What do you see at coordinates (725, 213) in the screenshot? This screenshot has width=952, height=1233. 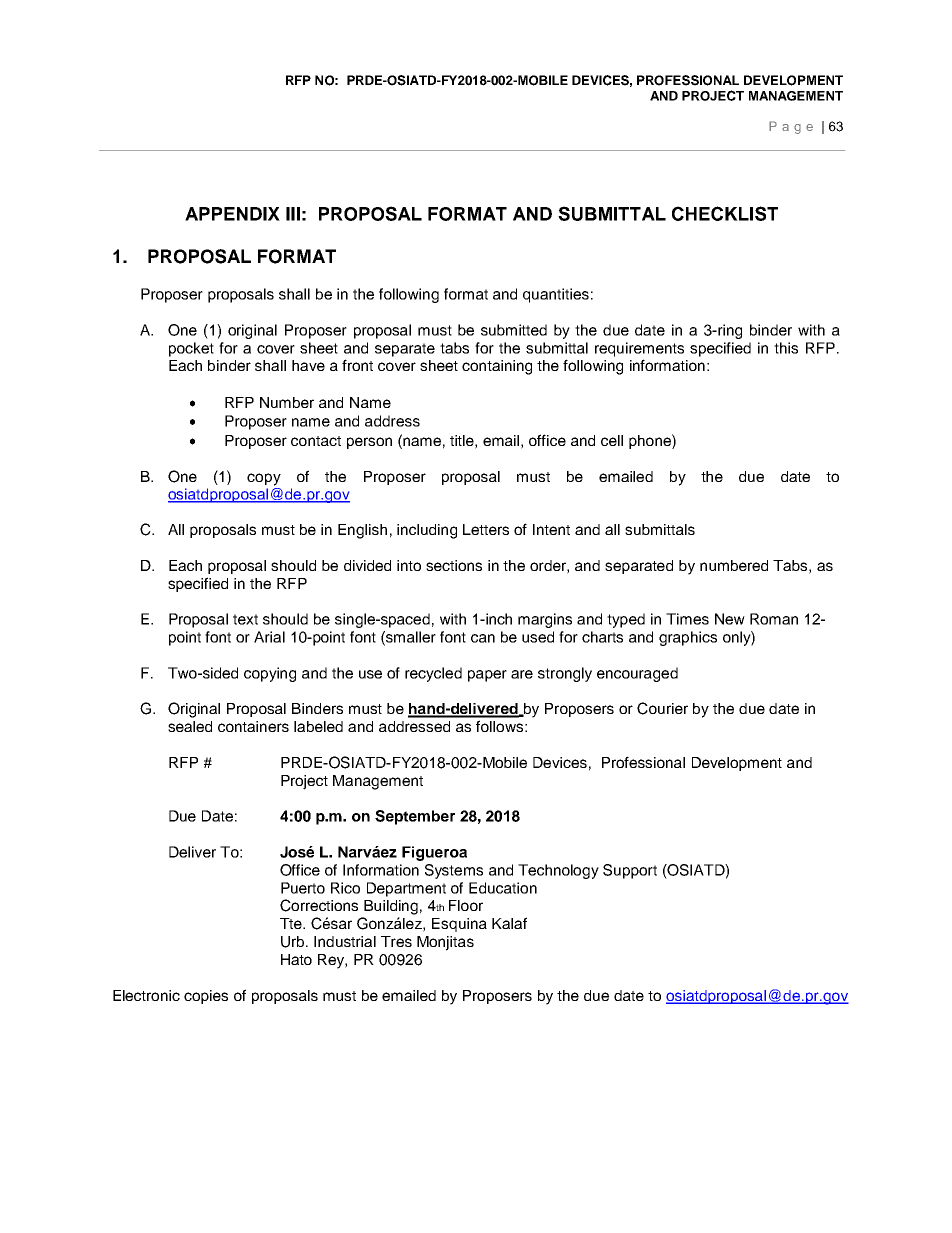 I see `CHECKLIST` at bounding box center [725, 213].
